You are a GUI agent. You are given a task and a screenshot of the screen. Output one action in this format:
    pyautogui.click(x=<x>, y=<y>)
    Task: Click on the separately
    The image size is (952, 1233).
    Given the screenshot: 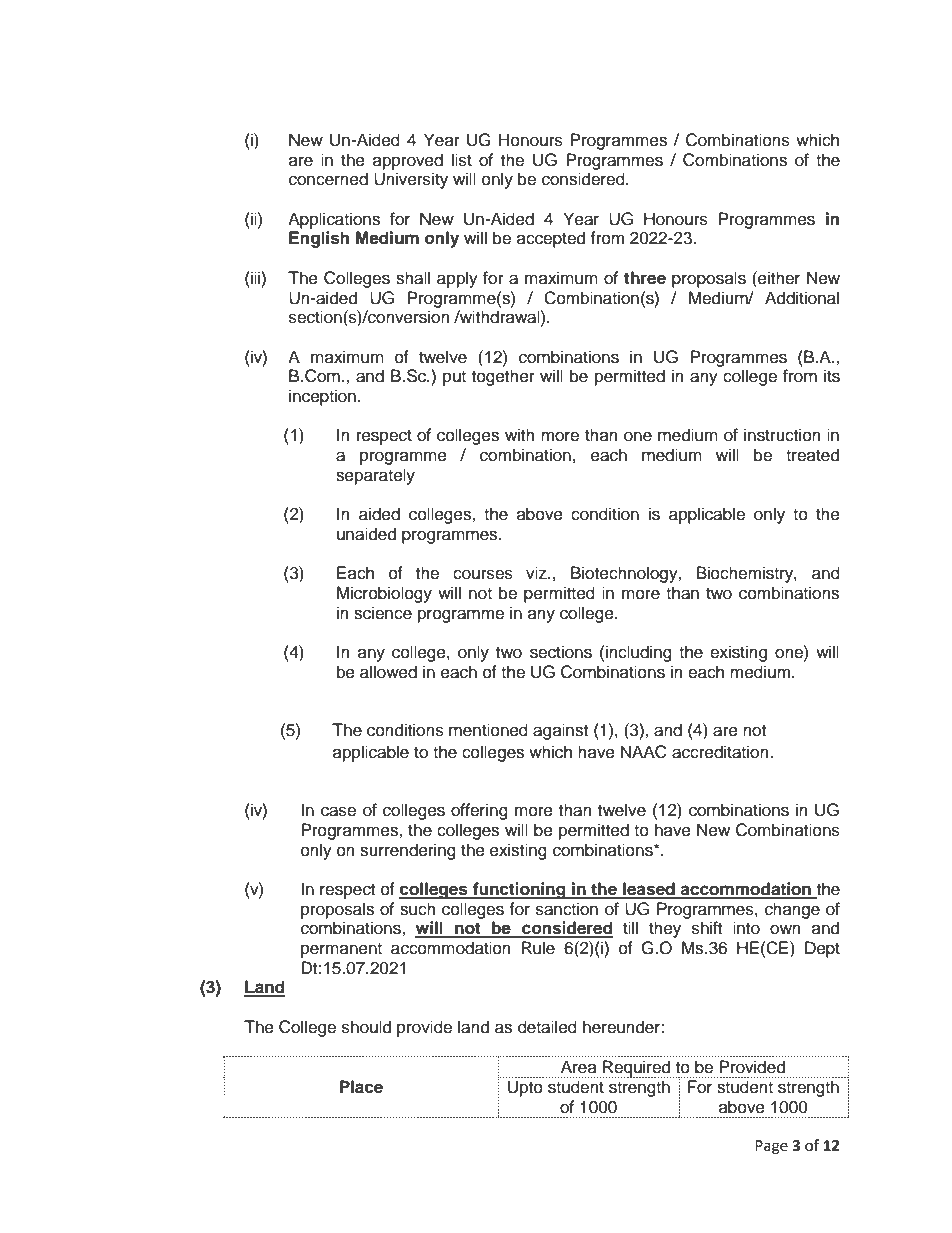 What is the action you would take?
    pyautogui.click(x=375, y=476)
